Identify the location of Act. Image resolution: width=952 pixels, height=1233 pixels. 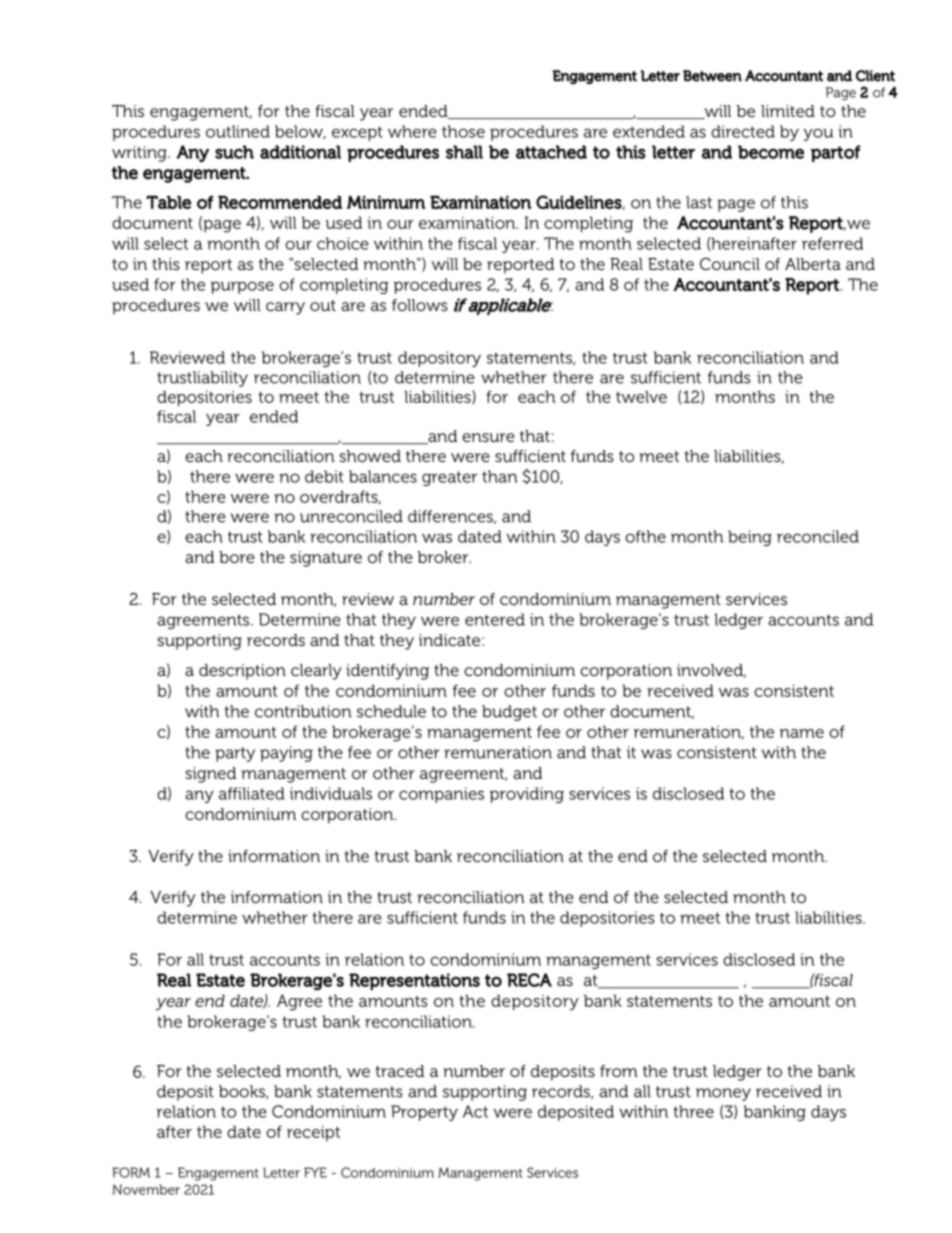
(475, 1111).
